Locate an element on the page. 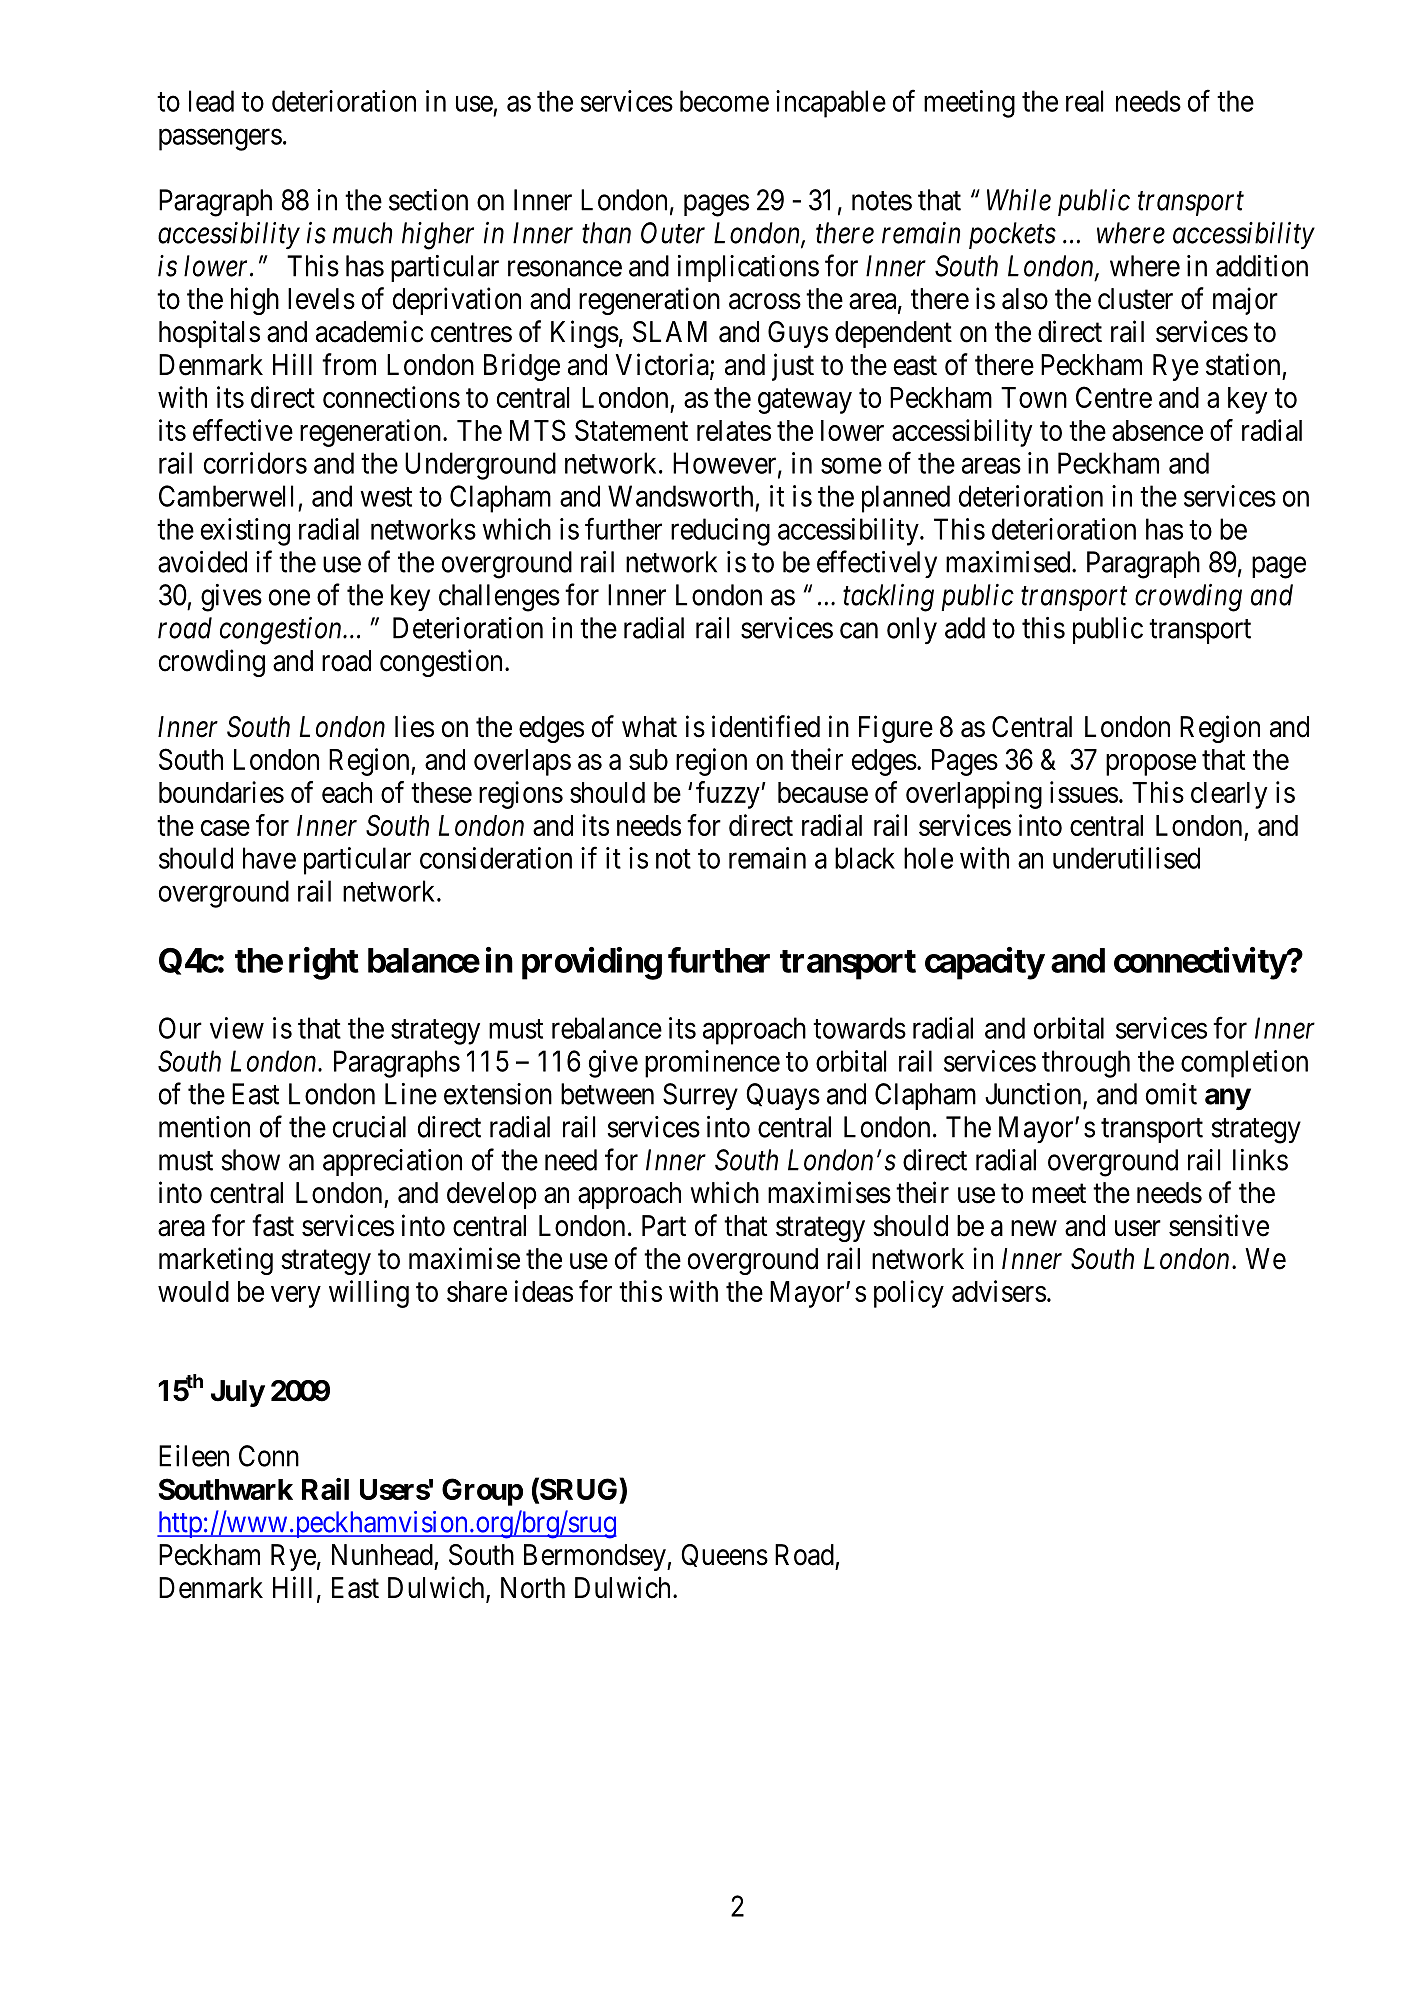 The image size is (1419, 2008). issues is located at coordinates (1084, 792).
